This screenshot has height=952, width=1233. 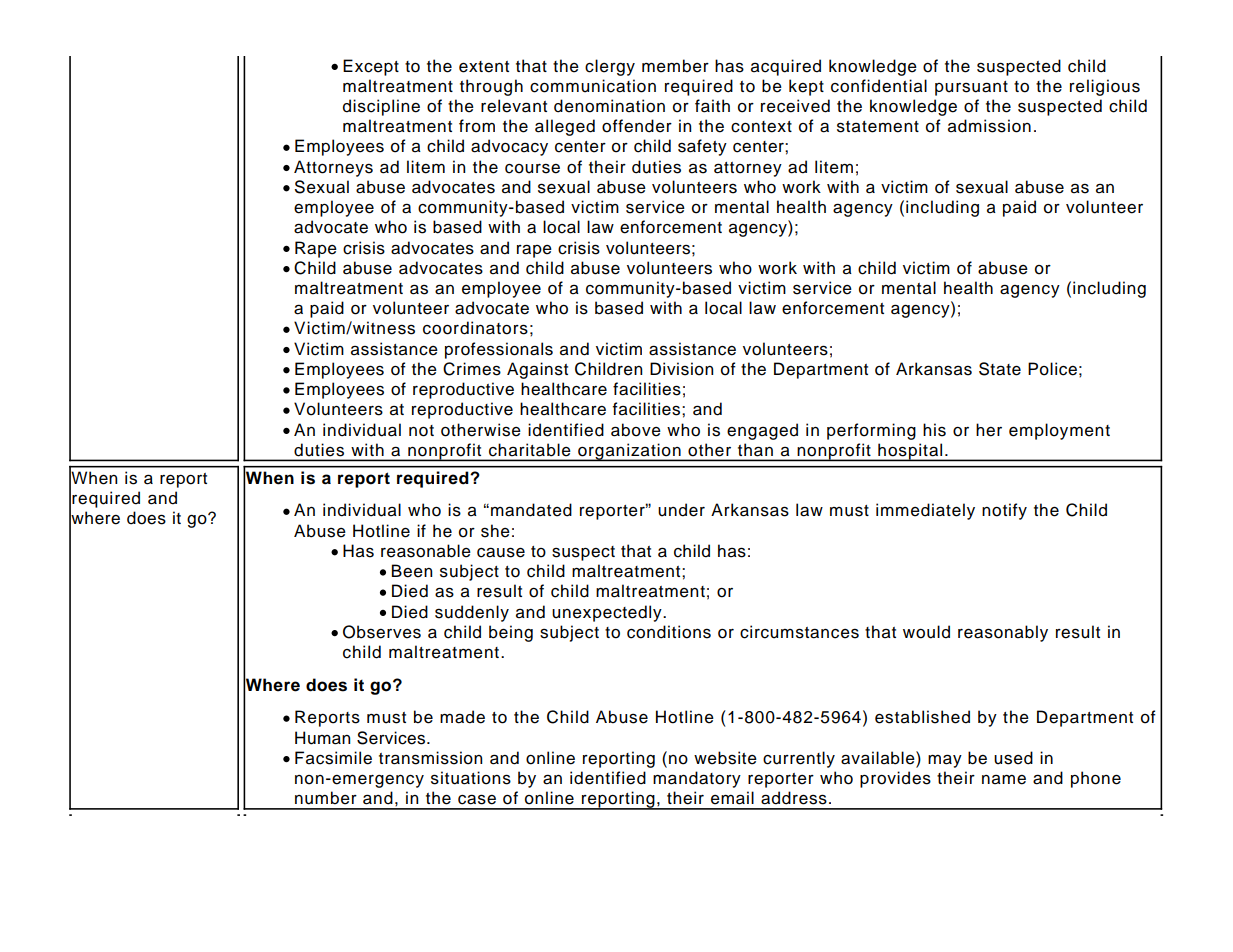 I want to click on charitable, so click(x=530, y=450).
